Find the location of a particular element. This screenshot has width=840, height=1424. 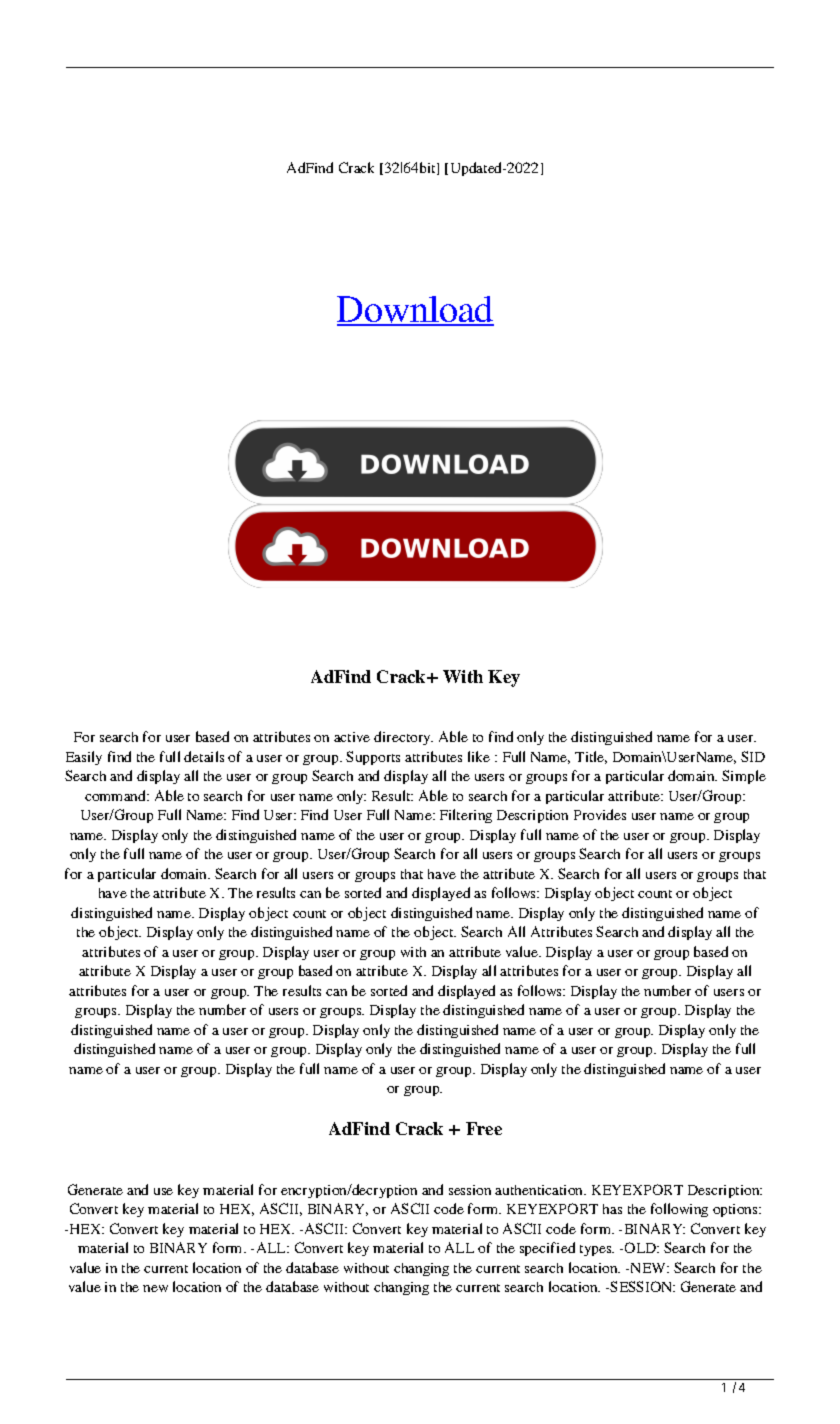

command is located at coordinates (117, 795).
